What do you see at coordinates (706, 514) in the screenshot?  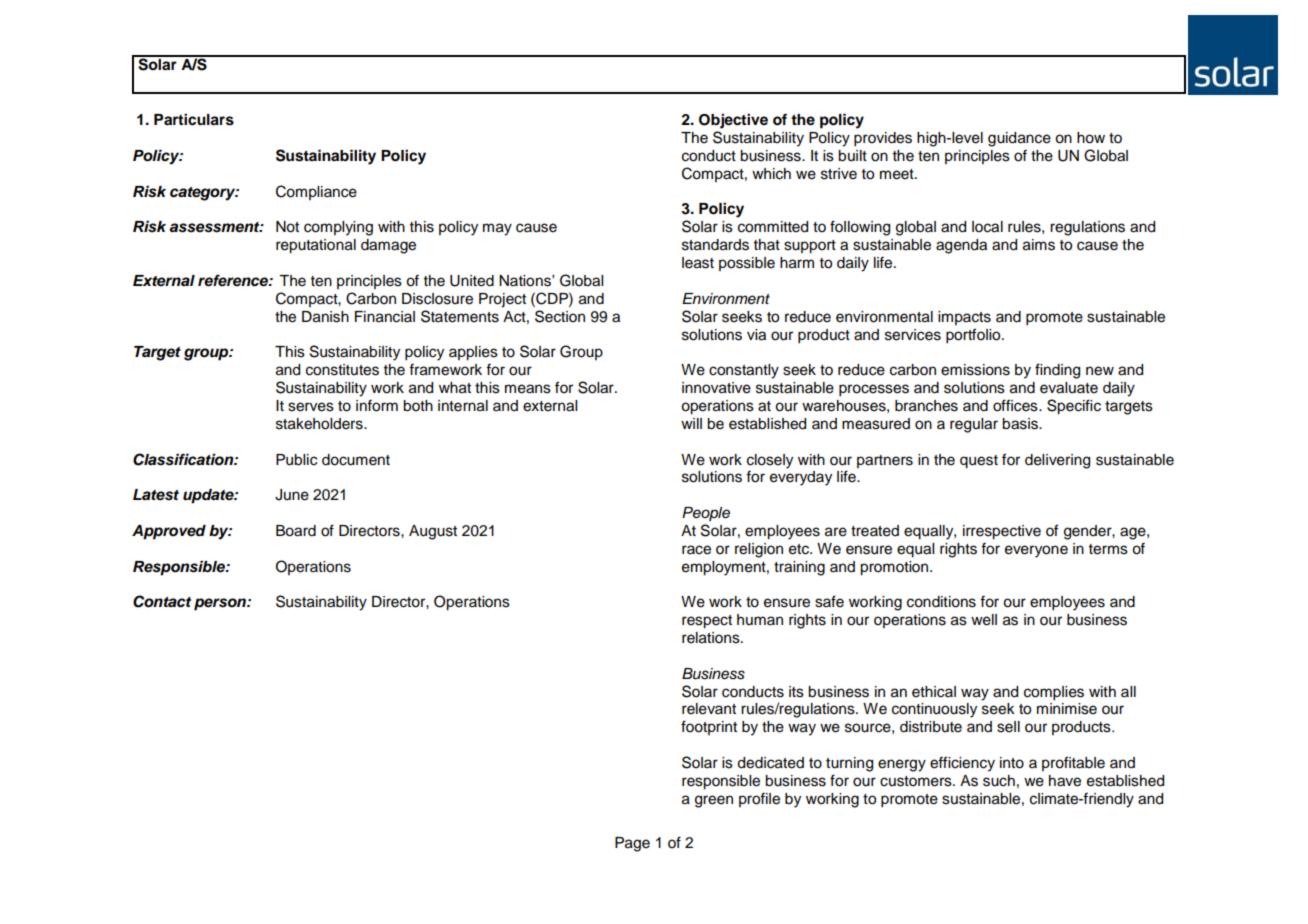 I see `People` at bounding box center [706, 514].
